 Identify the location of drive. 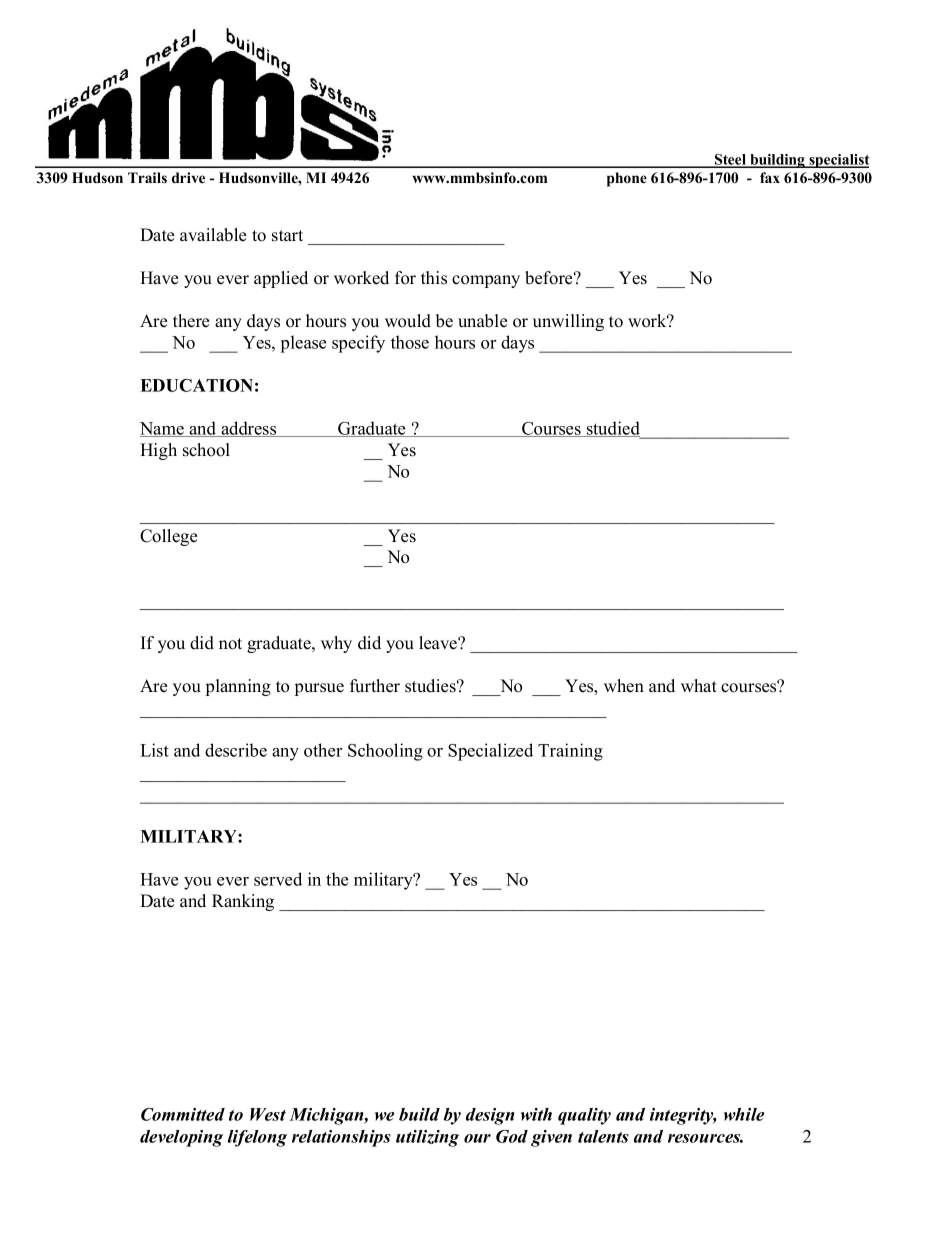
(188, 177).
